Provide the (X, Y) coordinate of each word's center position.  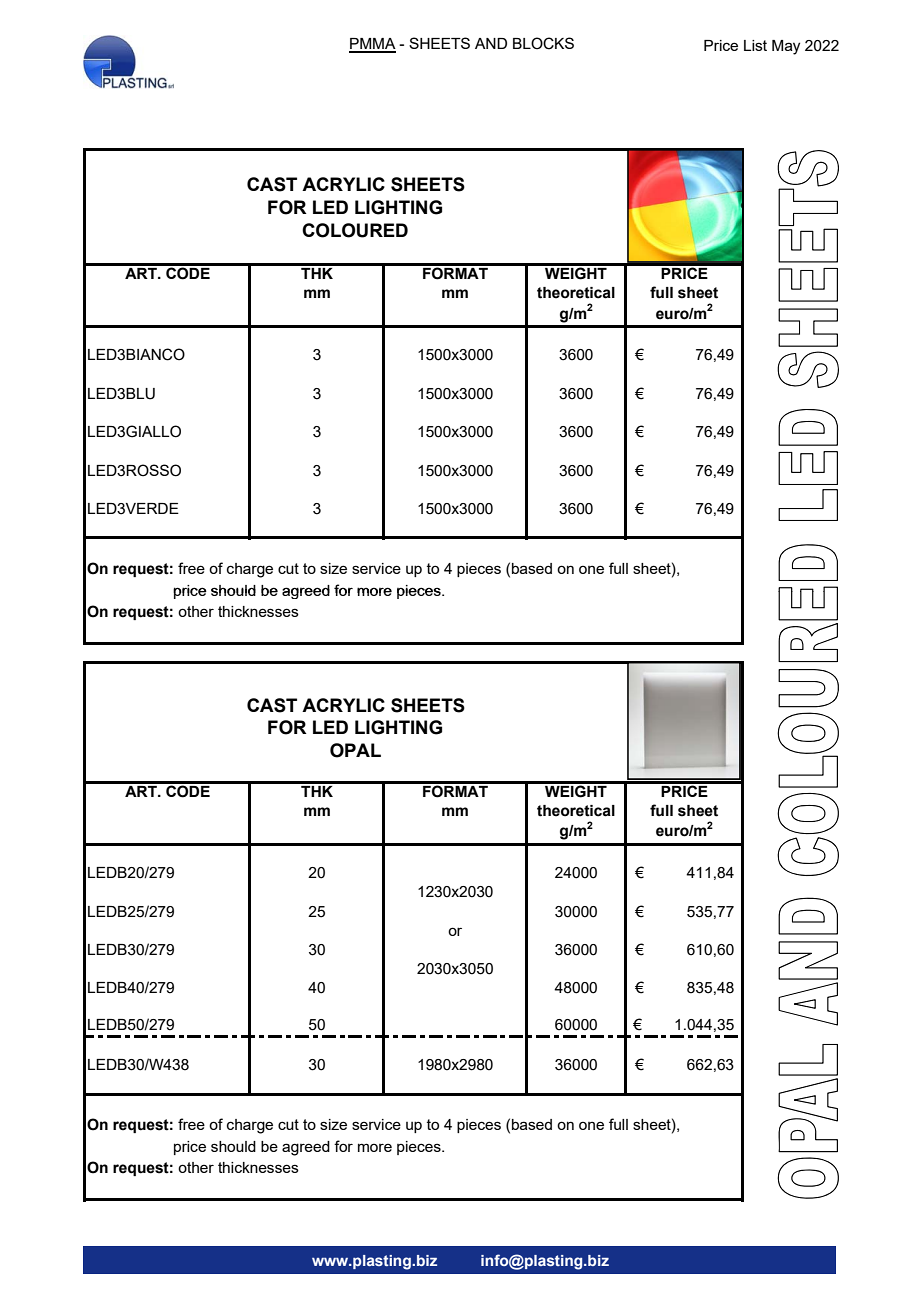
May (786, 47)
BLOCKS (543, 43)
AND (491, 43)
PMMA (372, 45)
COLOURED (355, 230)
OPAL (355, 750)
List (755, 45)
